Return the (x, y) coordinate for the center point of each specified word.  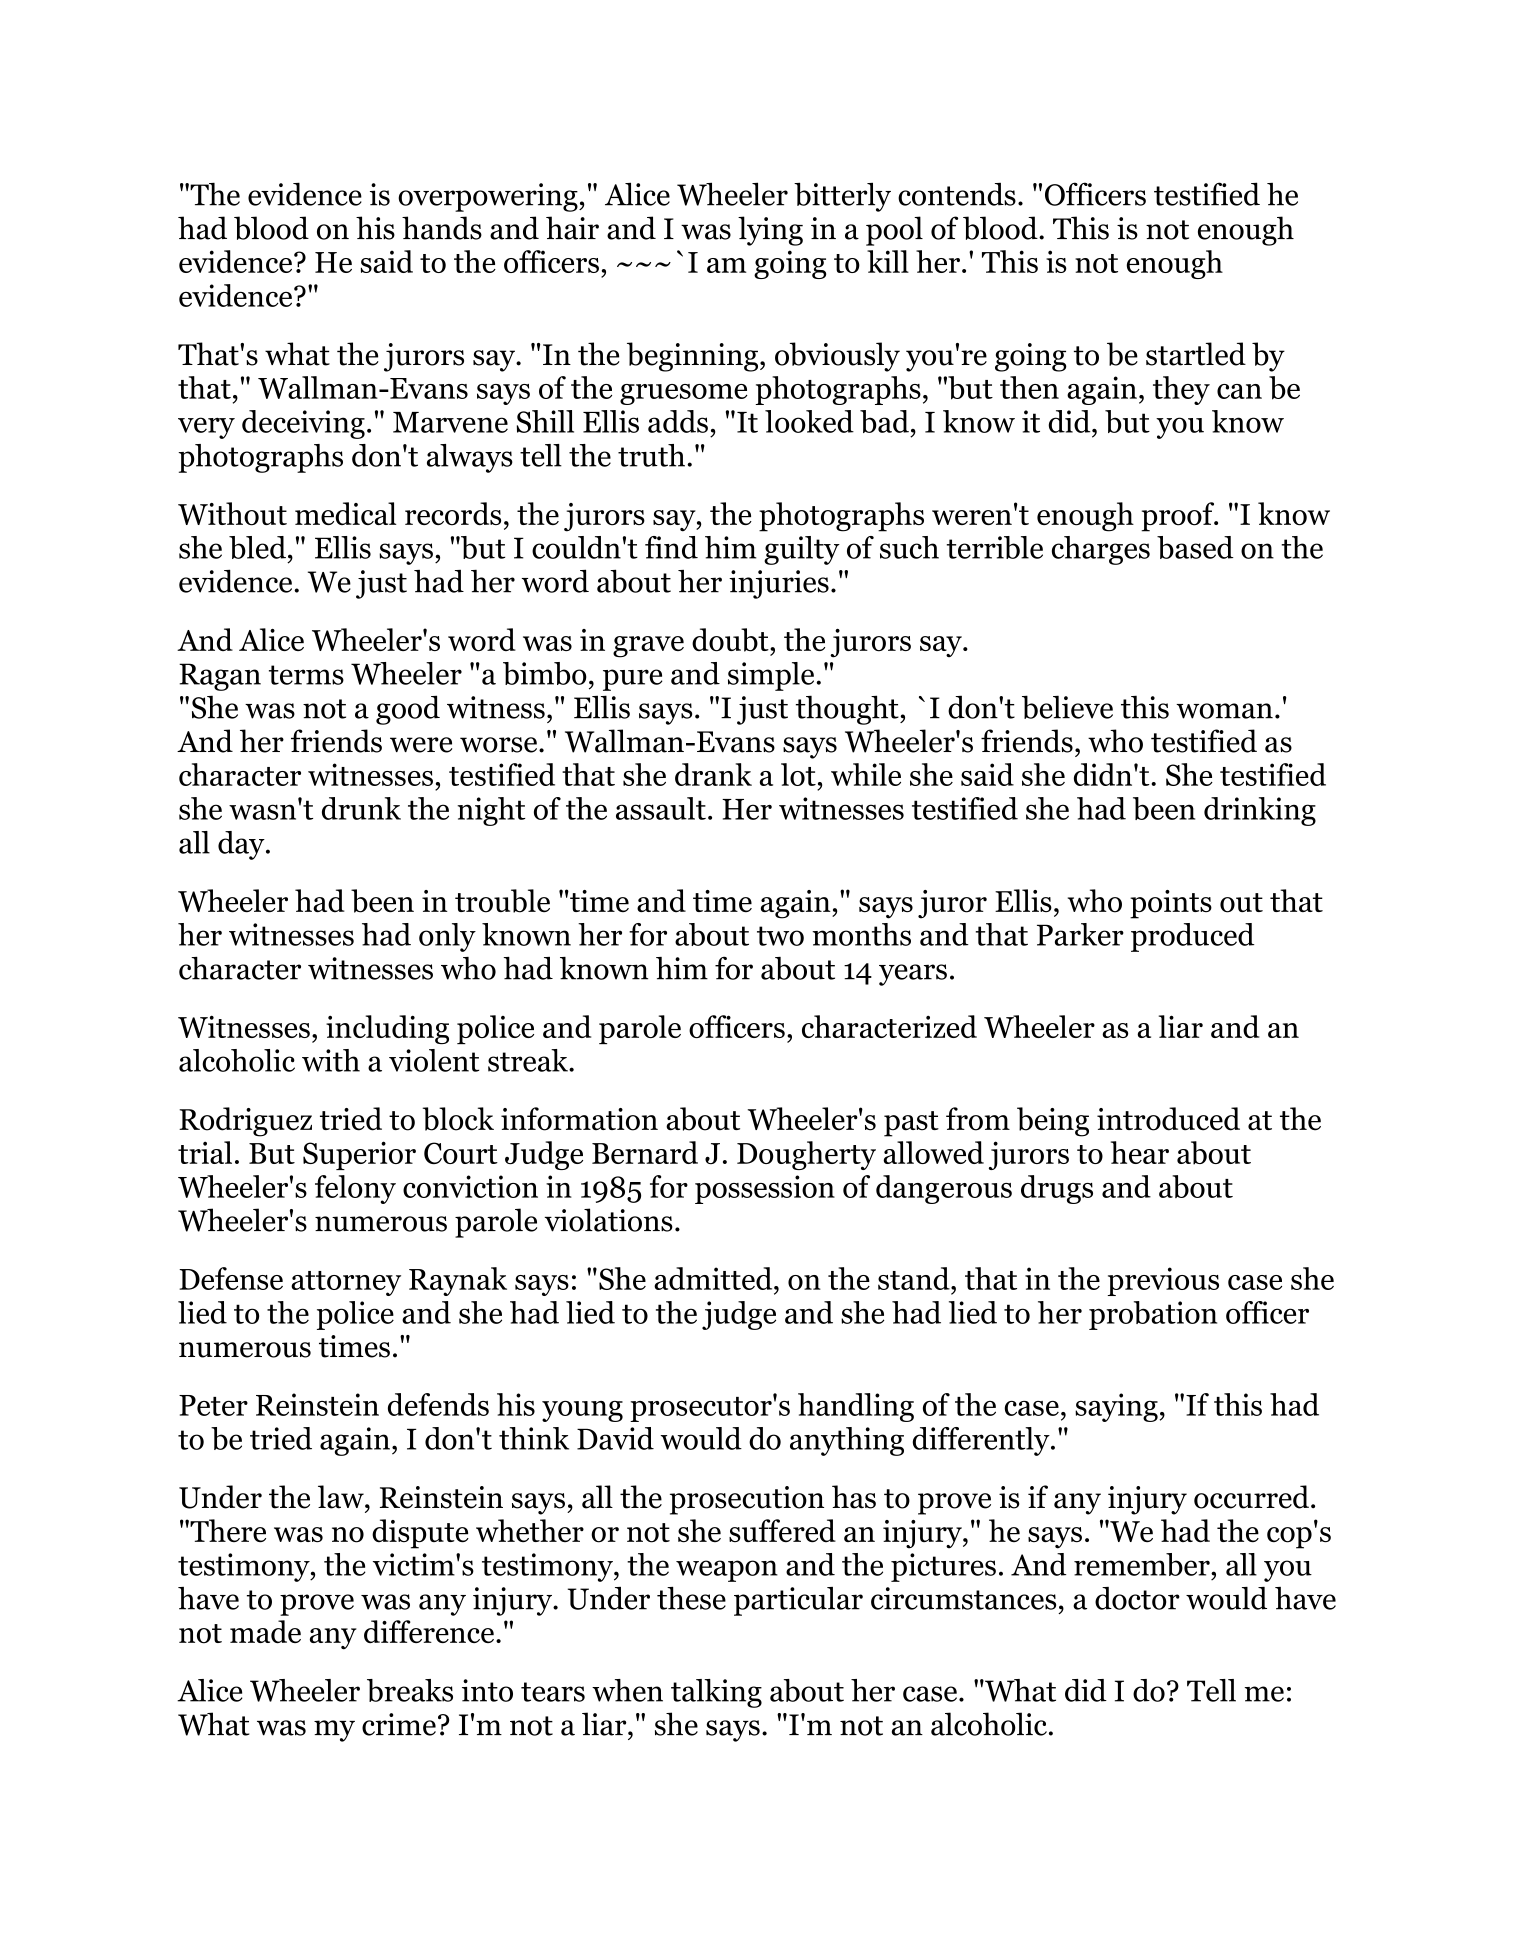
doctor (1137, 1598)
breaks (410, 1690)
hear (1140, 1152)
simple (771, 676)
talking (716, 1693)
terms (306, 675)
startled (1196, 354)
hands (442, 228)
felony (355, 1189)
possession (765, 1189)
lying (770, 231)
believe (1067, 707)
